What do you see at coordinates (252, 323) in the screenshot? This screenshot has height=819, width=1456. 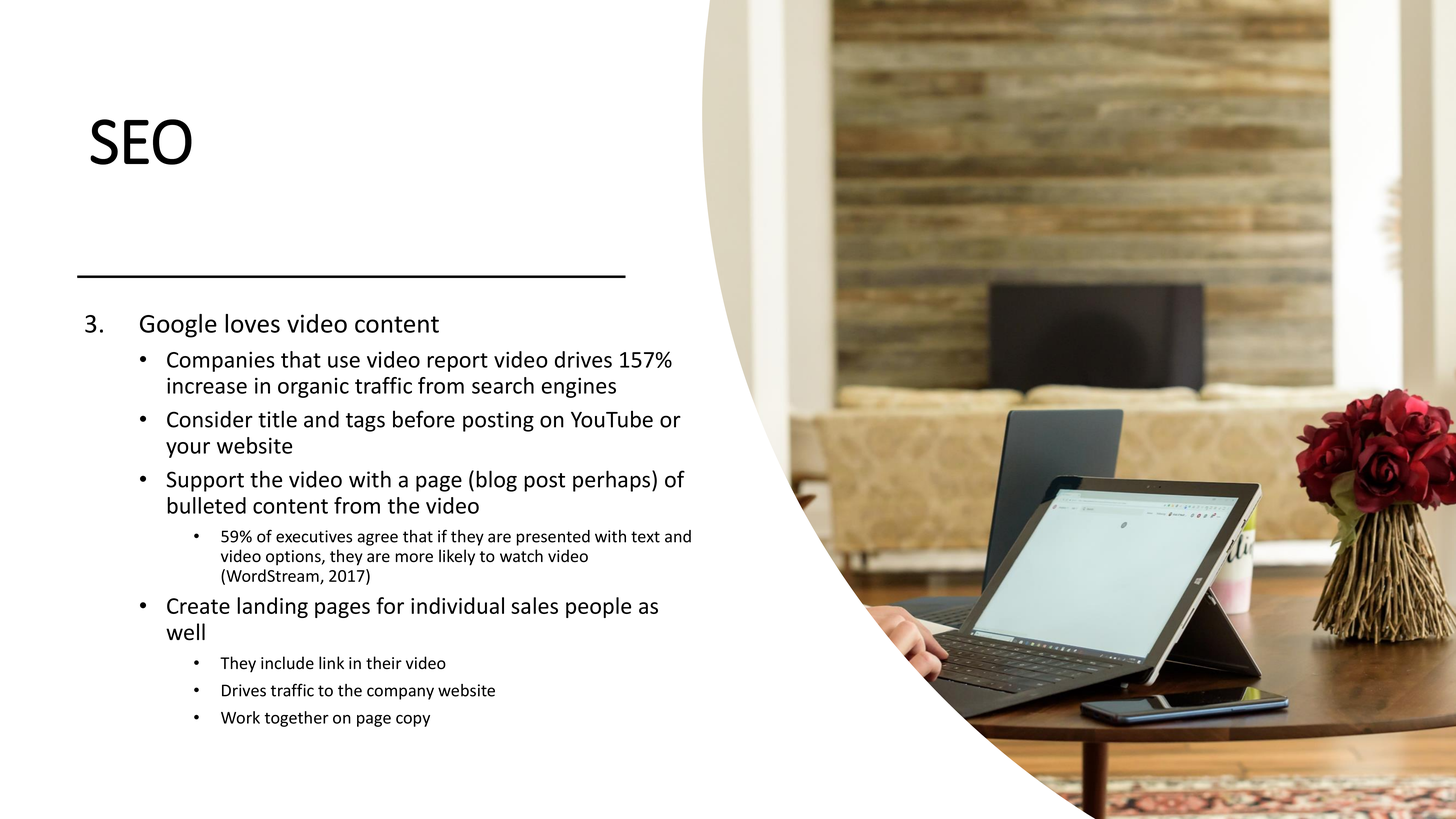 I see `loves` at bounding box center [252, 323].
